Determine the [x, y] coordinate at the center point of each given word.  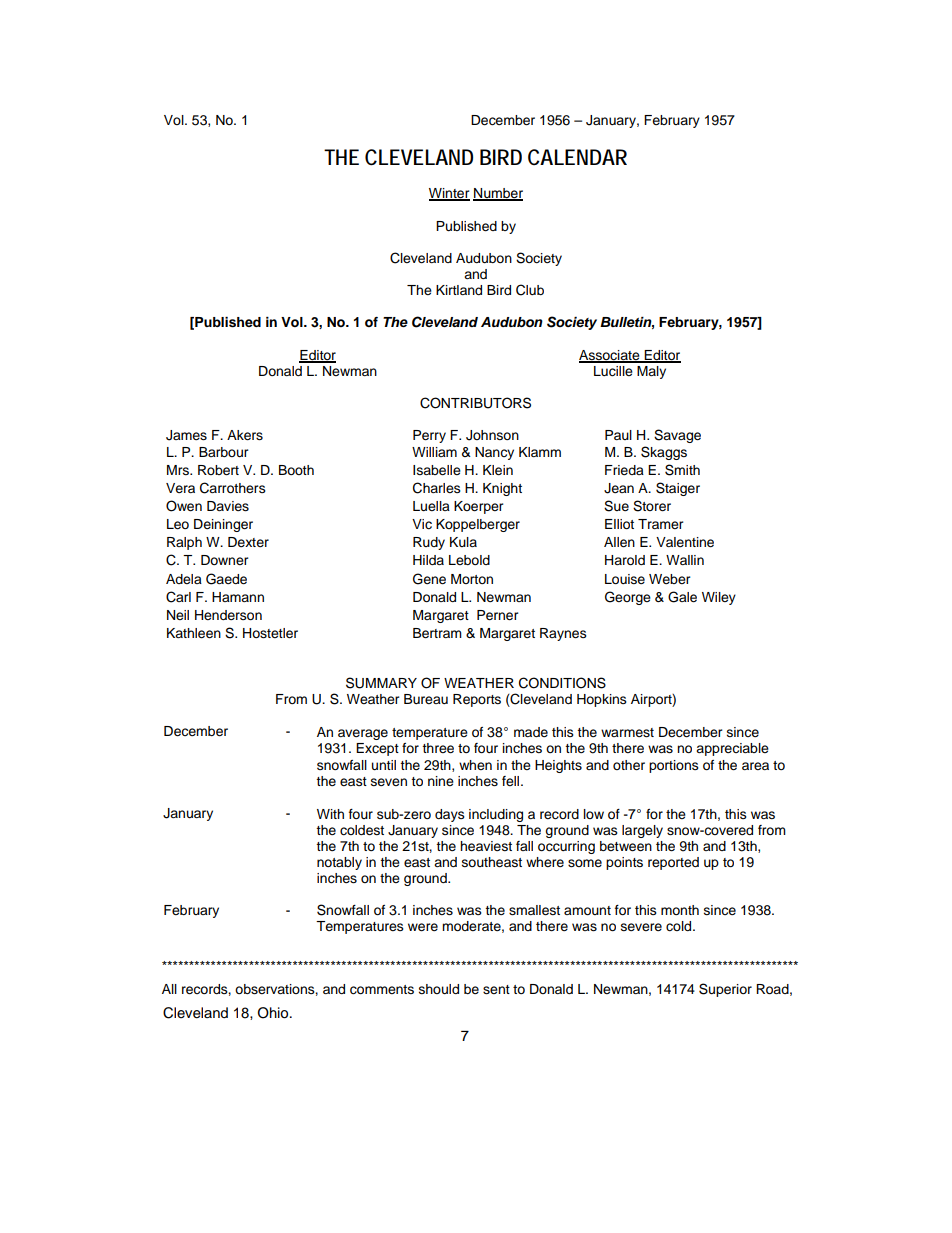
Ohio [274, 1013]
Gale [682, 597]
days [450, 815]
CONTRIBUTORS [475, 403]
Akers [245, 435]
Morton [472, 579]
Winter [449, 194]
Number [498, 194]
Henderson [228, 615]
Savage [677, 436]
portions [674, 766]
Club [530, 290]
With [330, 814]
